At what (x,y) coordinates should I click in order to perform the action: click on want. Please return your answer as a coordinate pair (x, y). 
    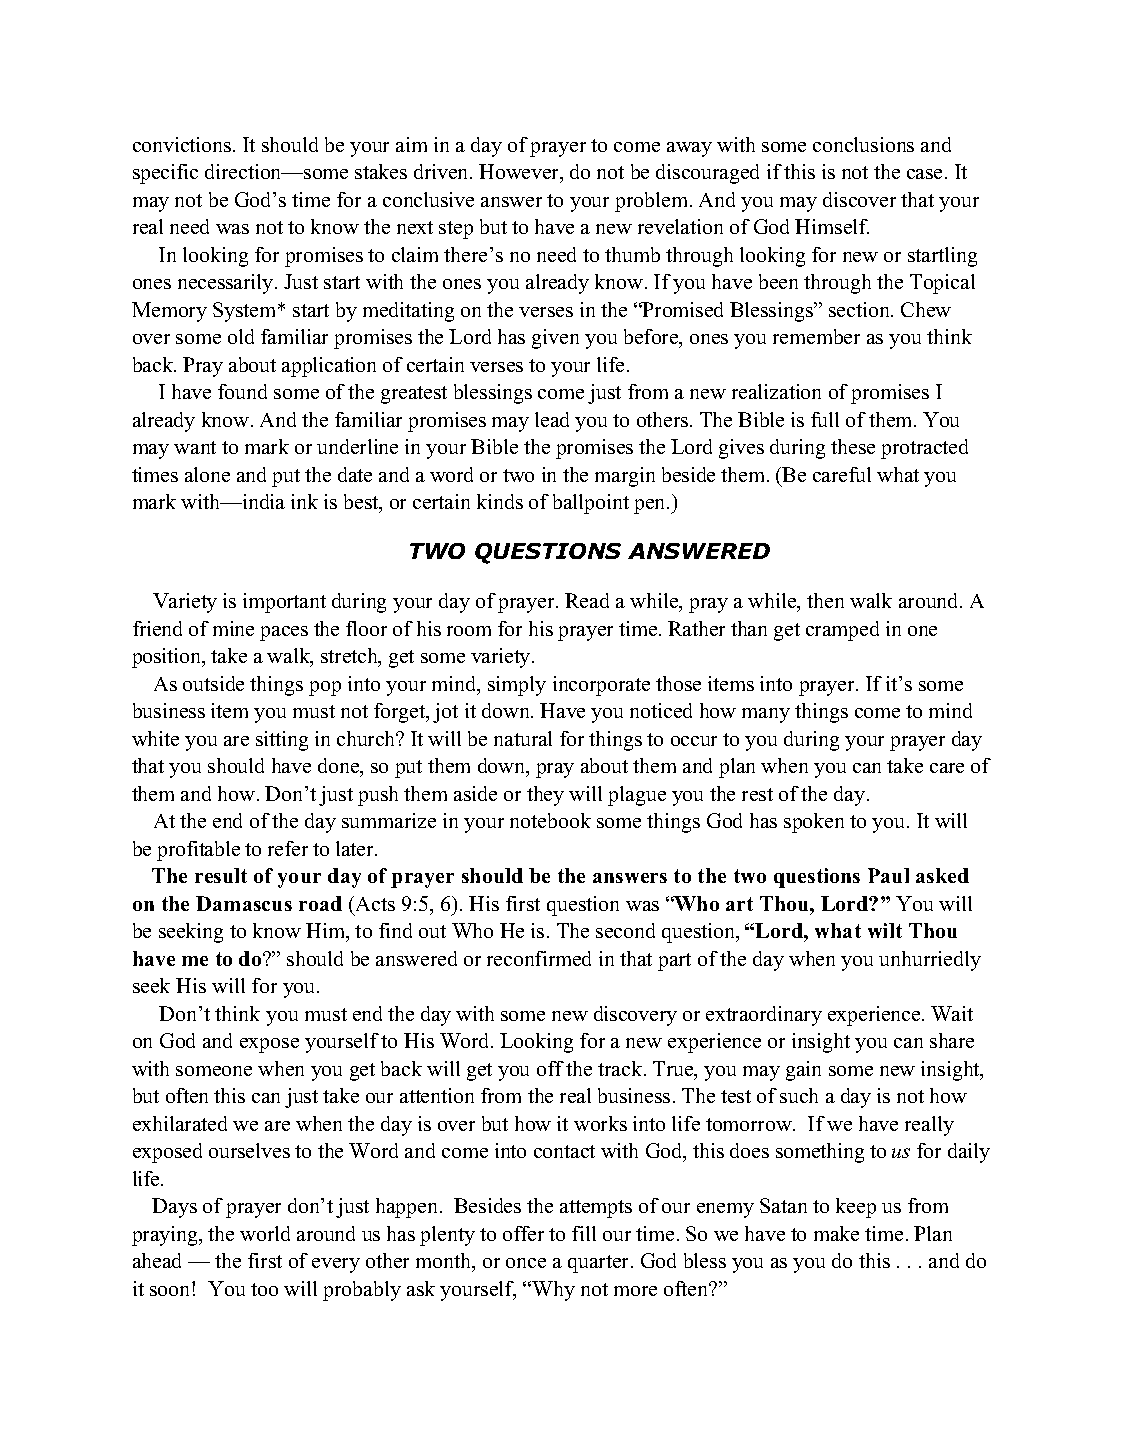
    Looking at the image, I should click on (195, 447).
